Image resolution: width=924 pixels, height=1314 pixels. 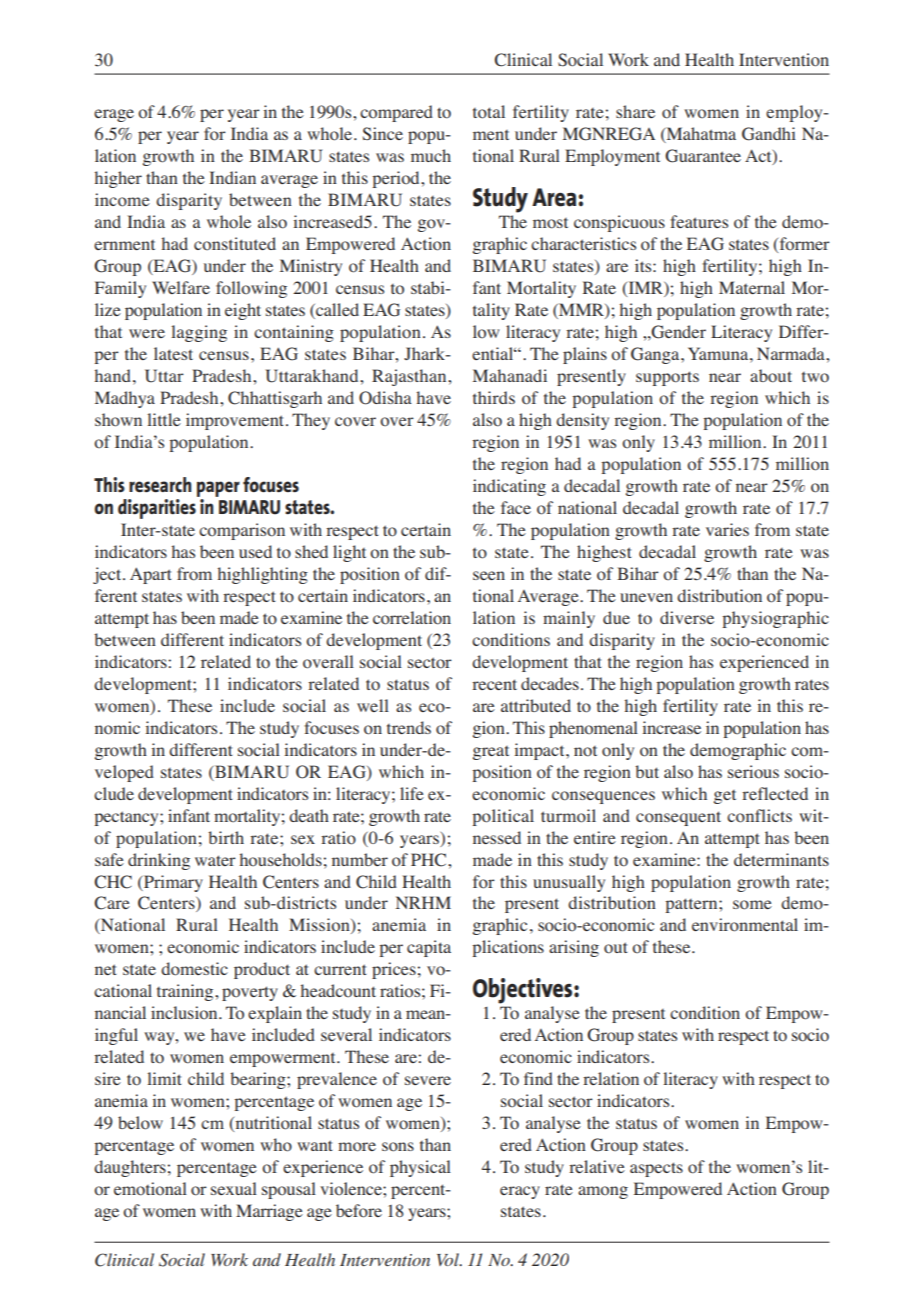 What do you see at coordinates (656, 1169) in the screenshot?
I see `aspects` at bounding box center [656, 1169].
